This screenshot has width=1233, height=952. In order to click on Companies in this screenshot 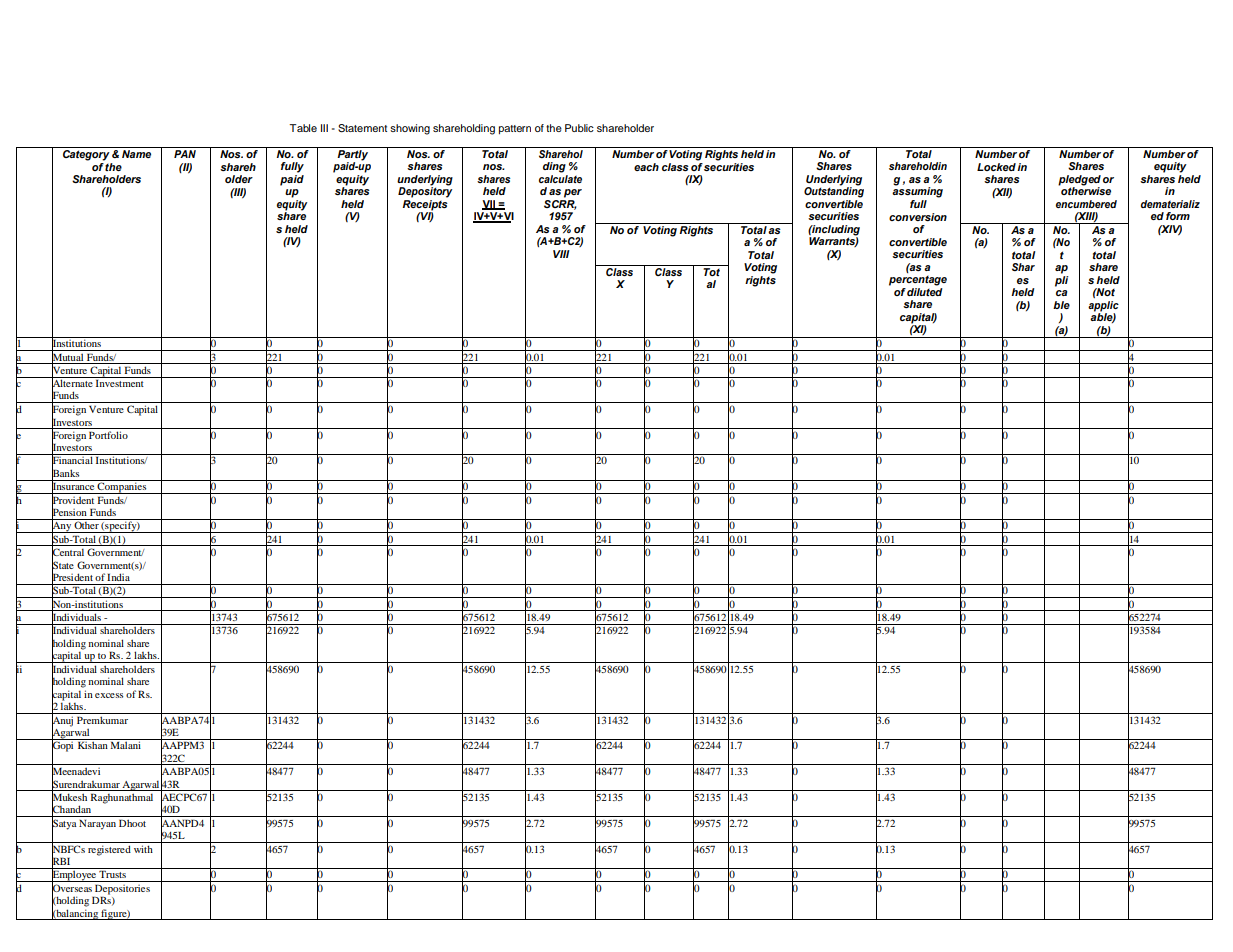, I will do `click(122, 487)`.
